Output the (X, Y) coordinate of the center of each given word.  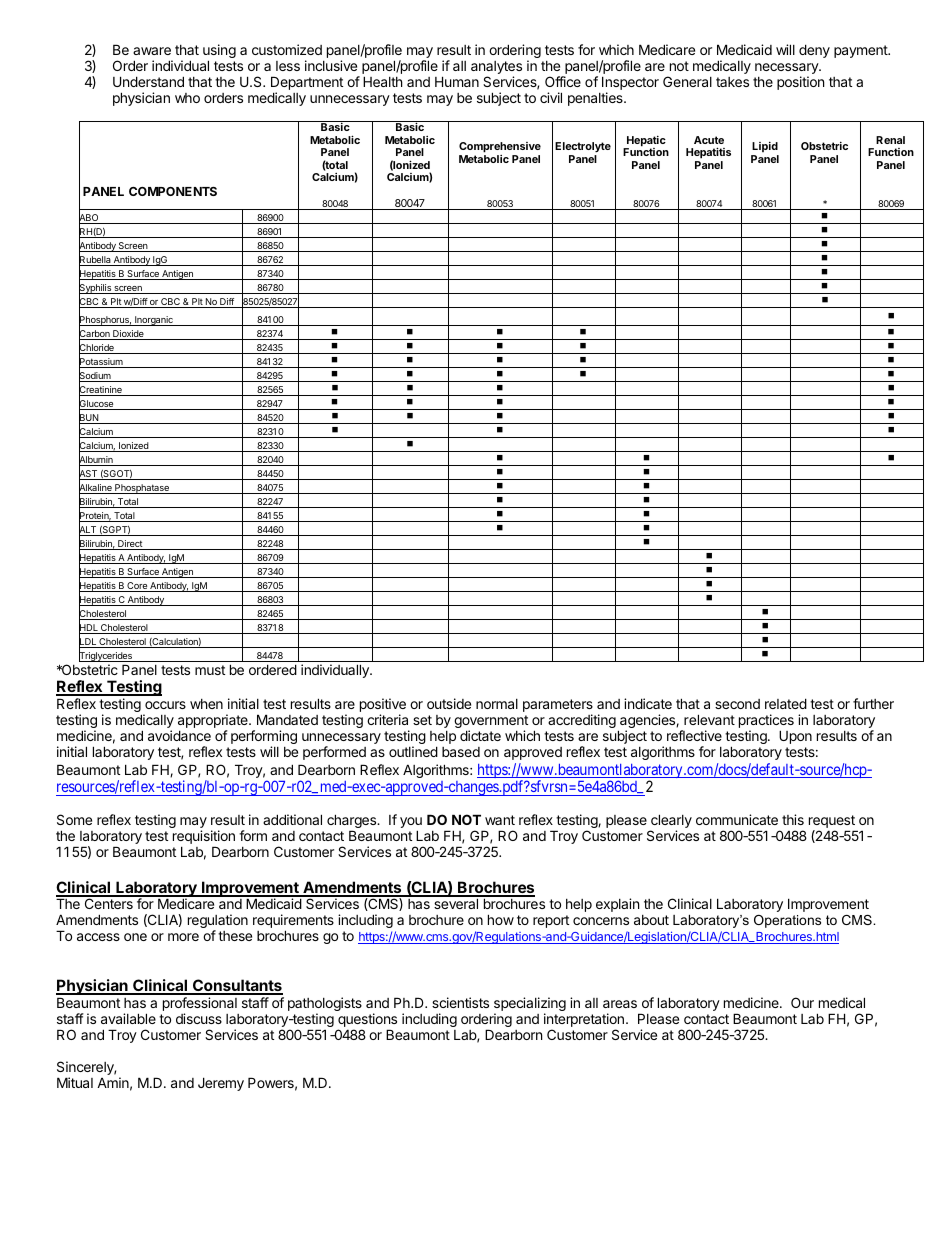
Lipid (765, 146)
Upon (795, 737)
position (800, 83)
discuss (199, 1018)
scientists (460, 1002)
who (187, 98)
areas (620, 1004)
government (491, 723)
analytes (496, 69)
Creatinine (101, 390)
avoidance (179, 735)
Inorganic (154, 321)
